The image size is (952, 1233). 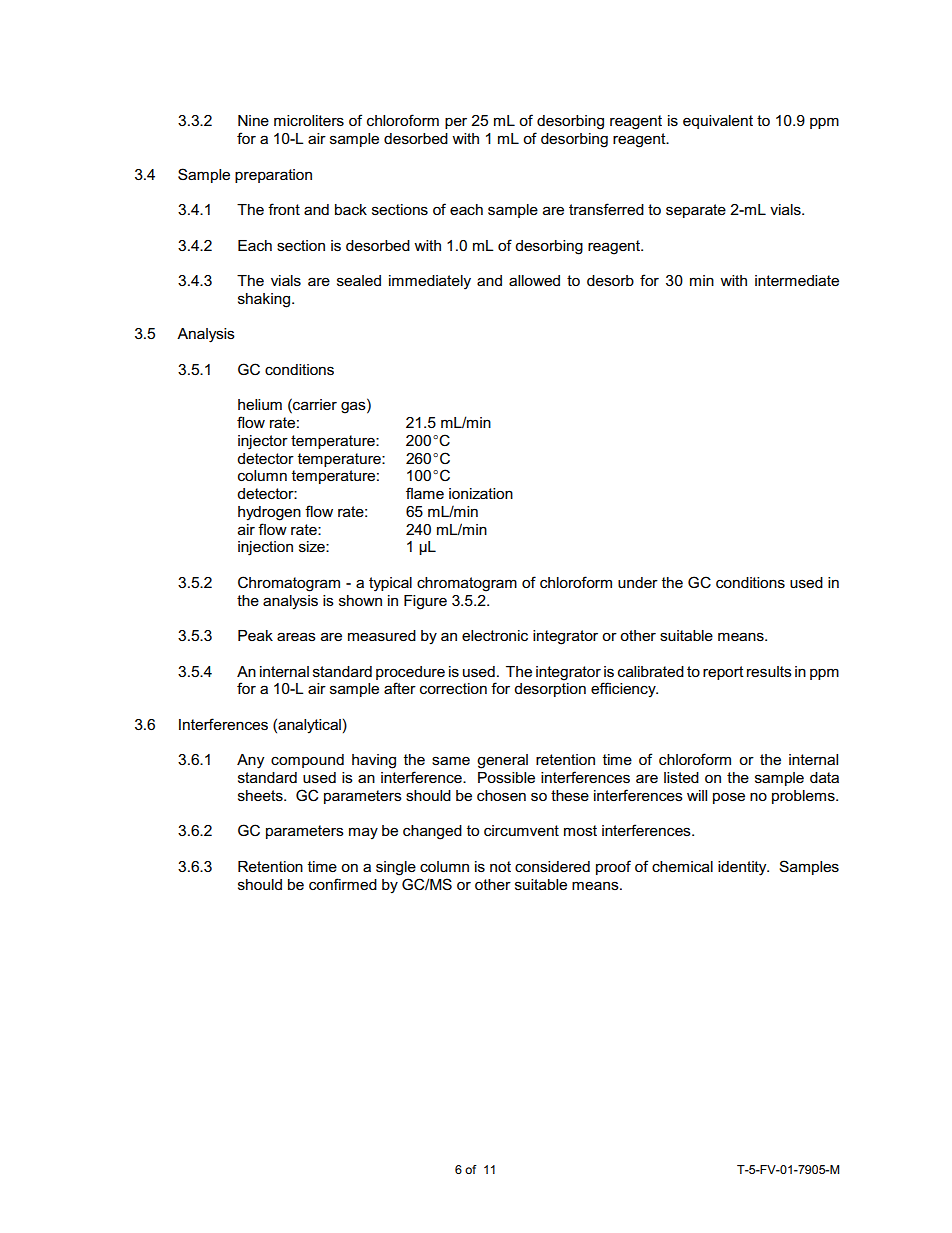 I want to click on identity, so click(x=743, y=868).
